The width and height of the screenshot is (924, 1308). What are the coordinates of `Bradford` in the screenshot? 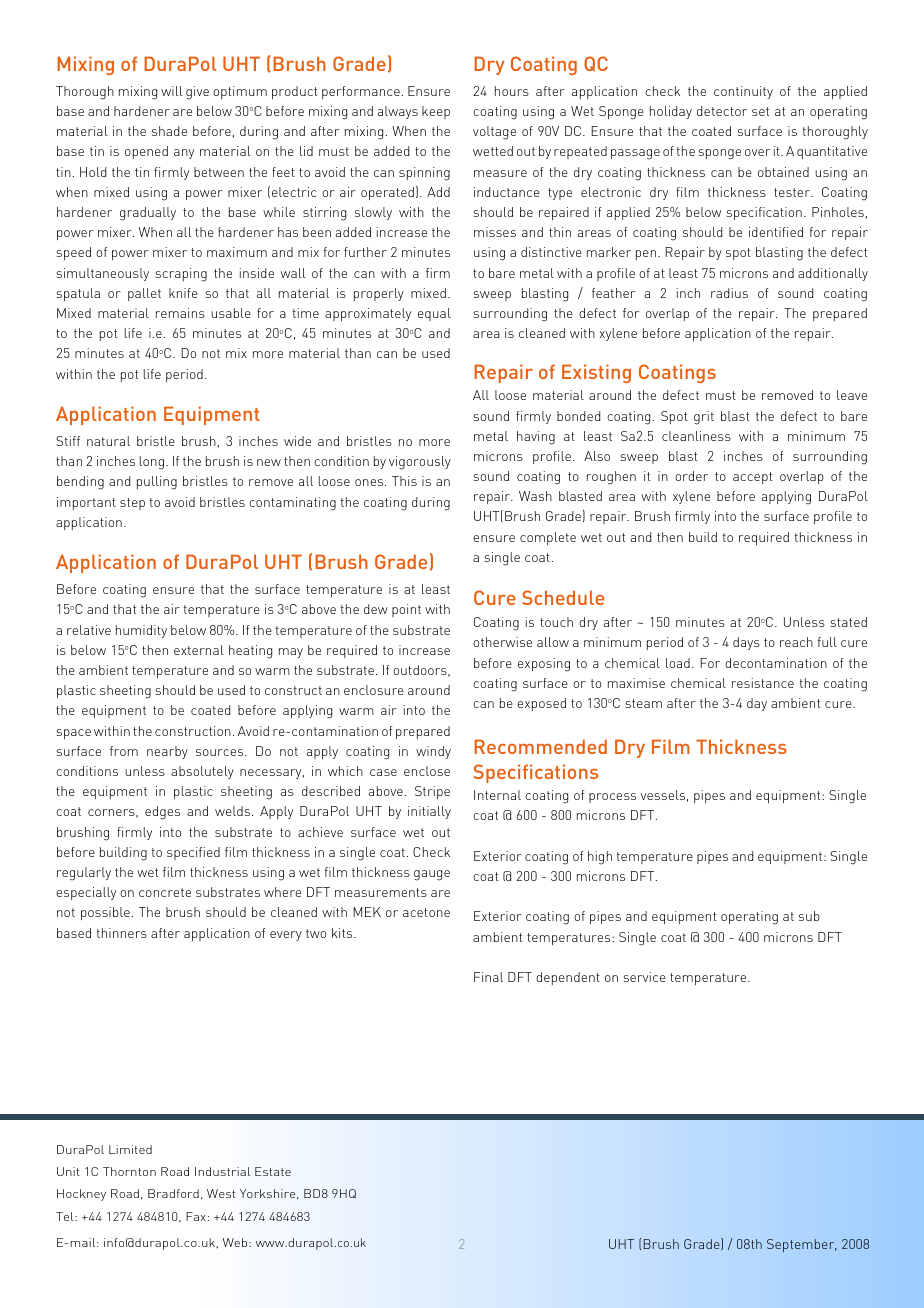 It's located at (173, 1193).
